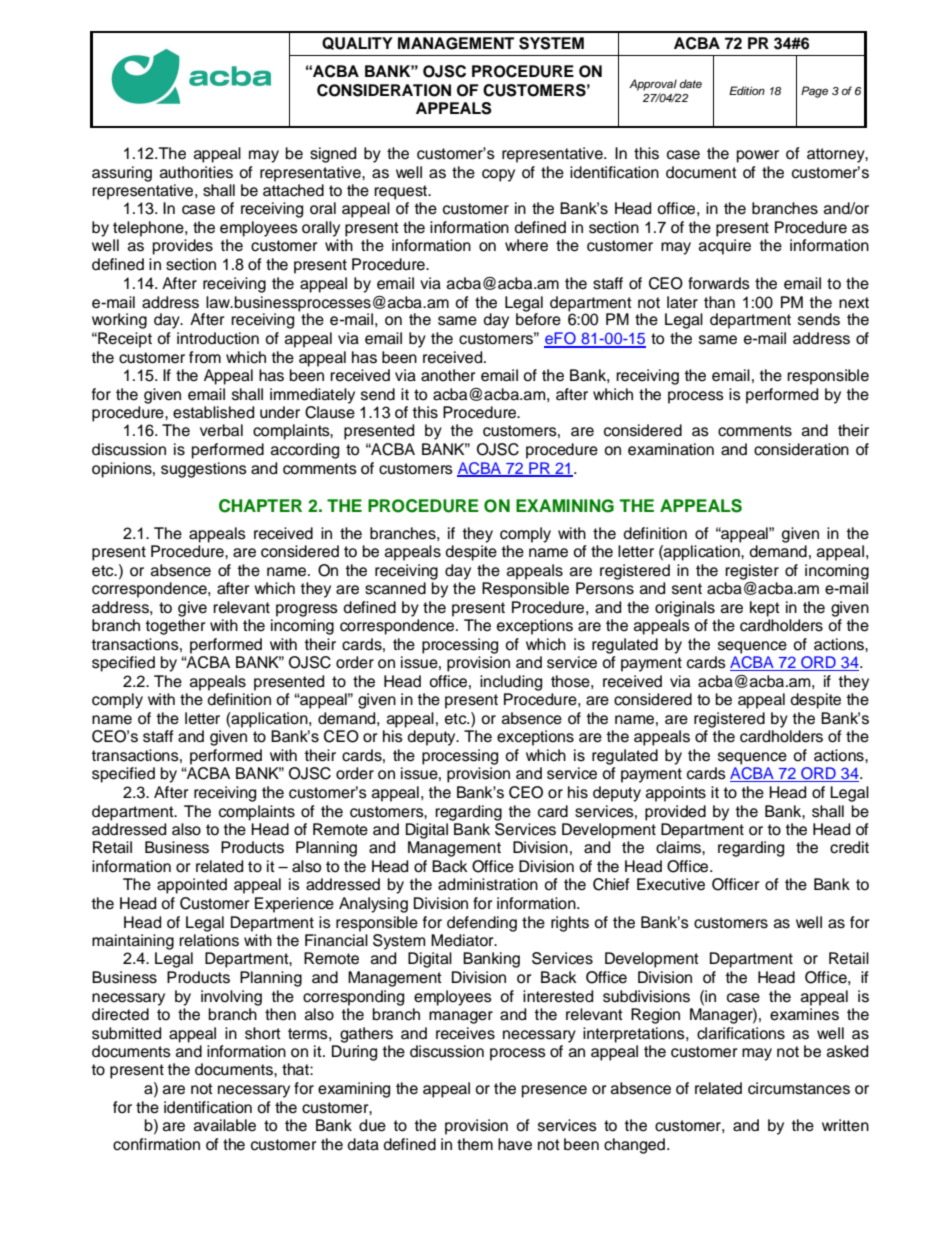 This image has height=1233, width=952. What do you see at coordinates (225, 1125) in the image?
I see `available` at bounding box center [225, 1125].
